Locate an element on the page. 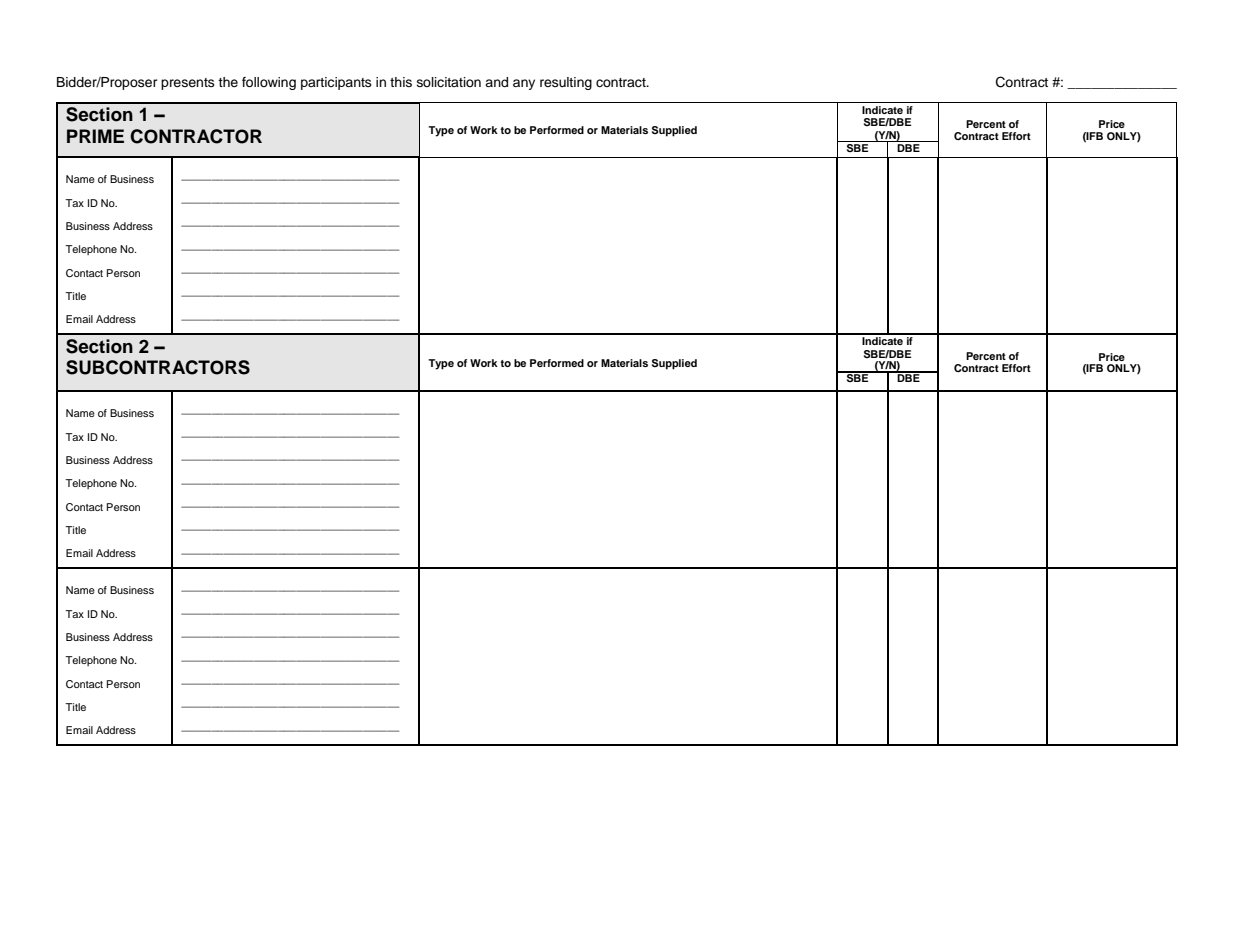  this is located at coordinates (401, 82).
